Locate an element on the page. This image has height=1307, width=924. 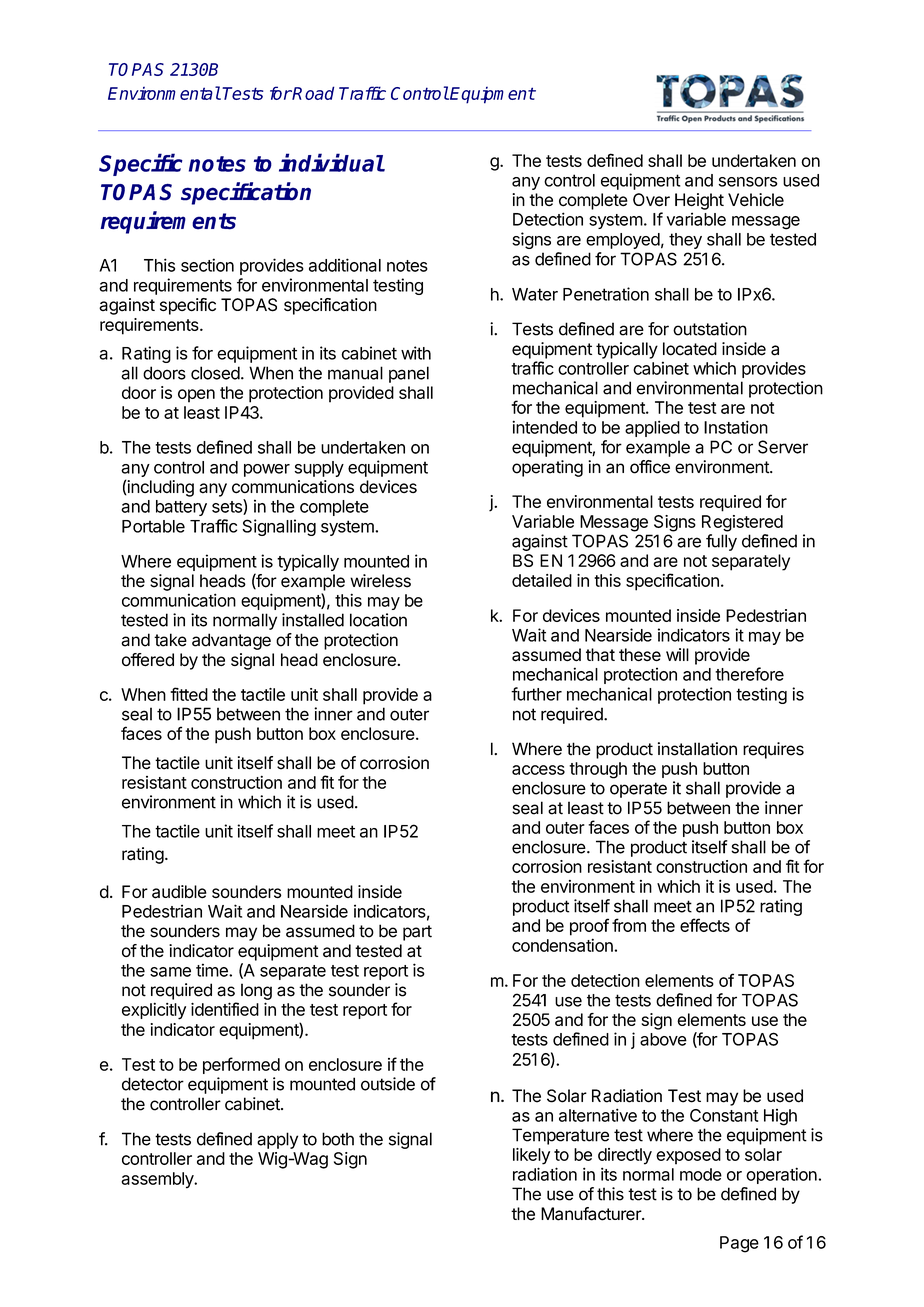
further is located at coordinates (536, 694).
